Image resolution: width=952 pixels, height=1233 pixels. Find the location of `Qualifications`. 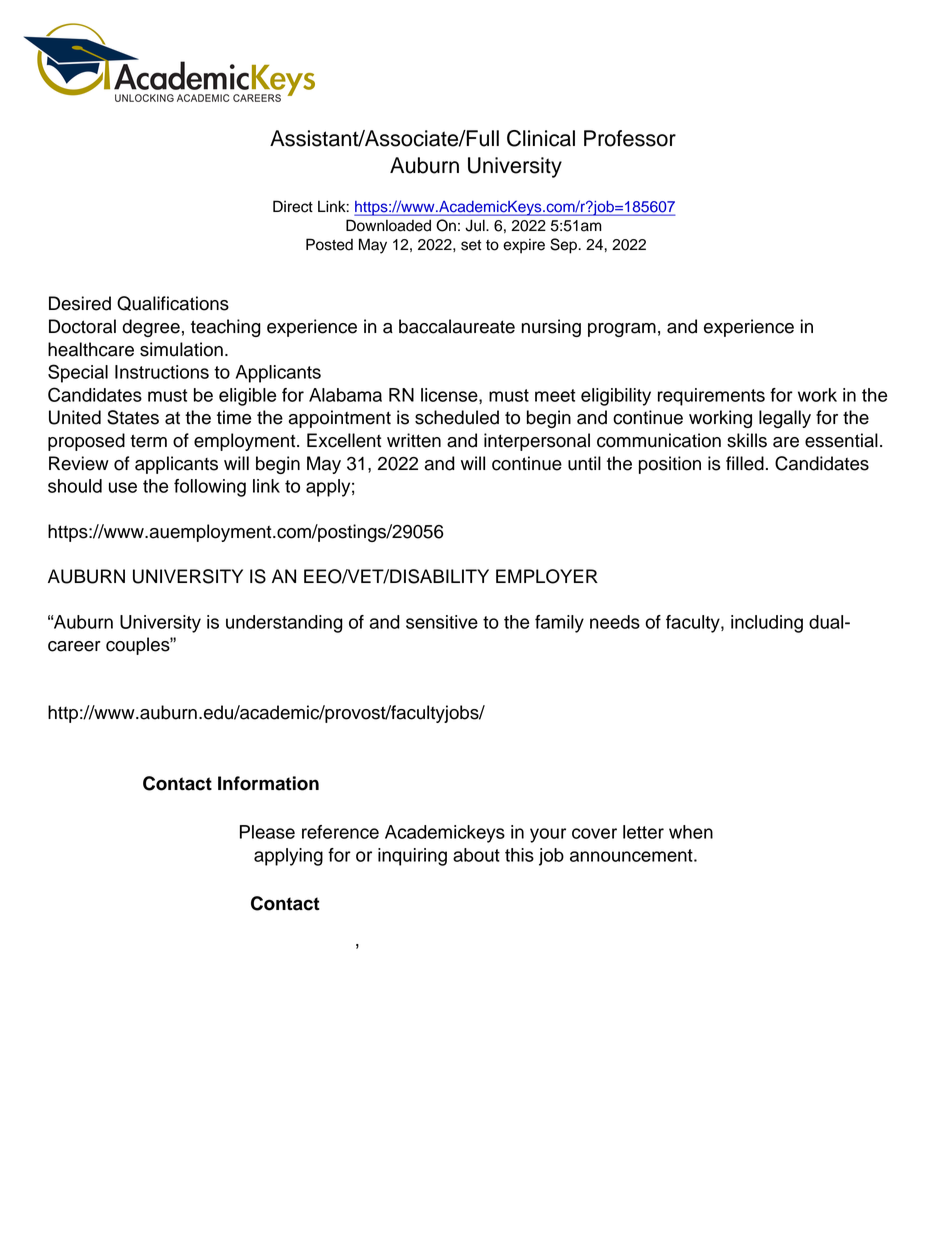

Qualifications is located at coordinates (173, 303).
